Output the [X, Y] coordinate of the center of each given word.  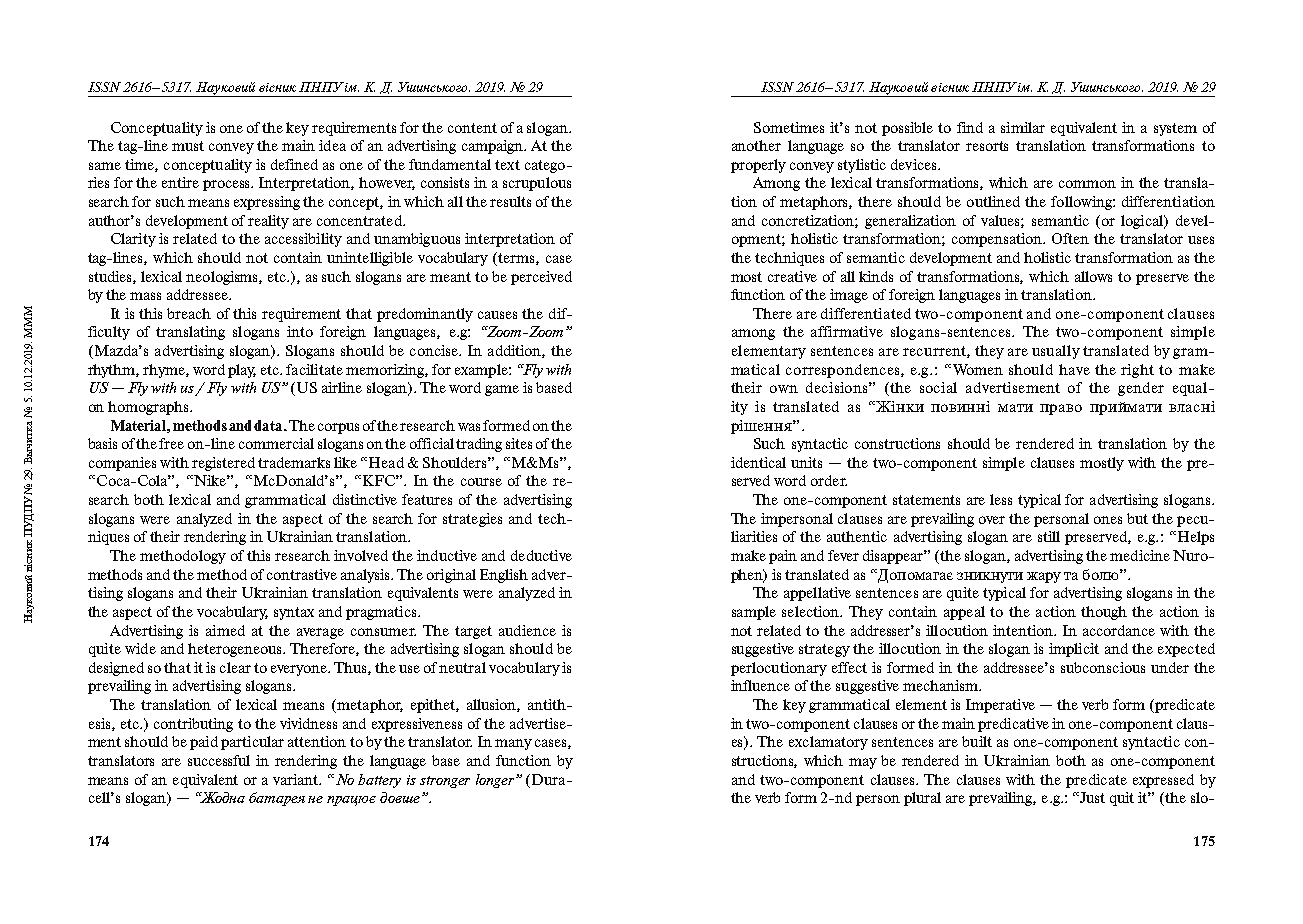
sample [754, 613]
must [188, 146]
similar [1023, 127]
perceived [541, 278]
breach [189, 313]
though [1104, 613]
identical [758, 462]
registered [223, 464]
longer [496, 781]
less [1001, 499]
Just [1091, 797]
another [756, 145]
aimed [225, 630]
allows [1093, 276]
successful [219, 760]
